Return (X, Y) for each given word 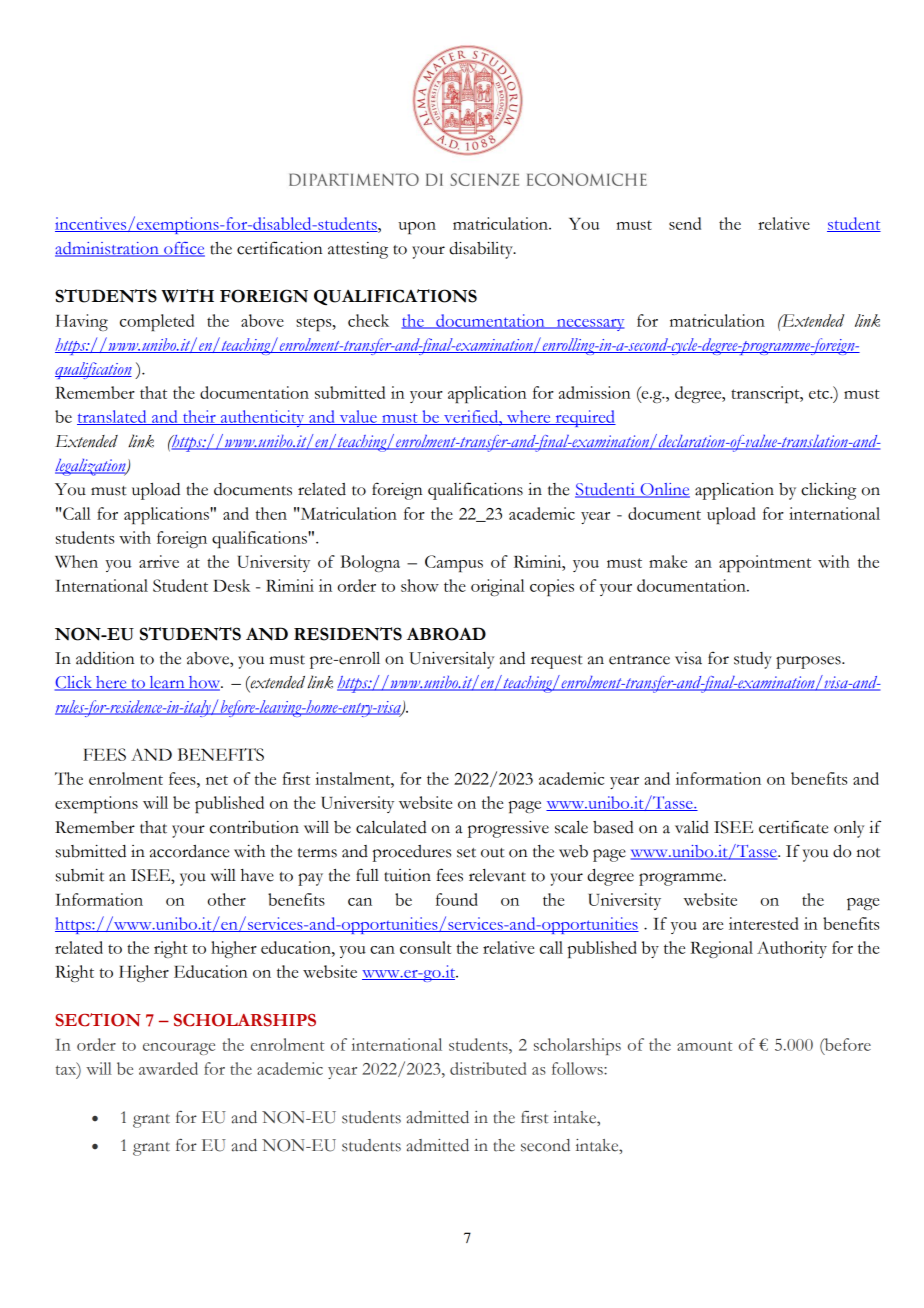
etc (820, 394)
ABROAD (446, 634)
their (199, 417)
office (183, 249)
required (584, 418)
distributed (488, 1068)
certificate (793, 827)
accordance (189, 851)
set (466, 853)
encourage (179, 1049)
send (685, 223)
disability (482, 250)
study (753, 660)
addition (105, 658)
